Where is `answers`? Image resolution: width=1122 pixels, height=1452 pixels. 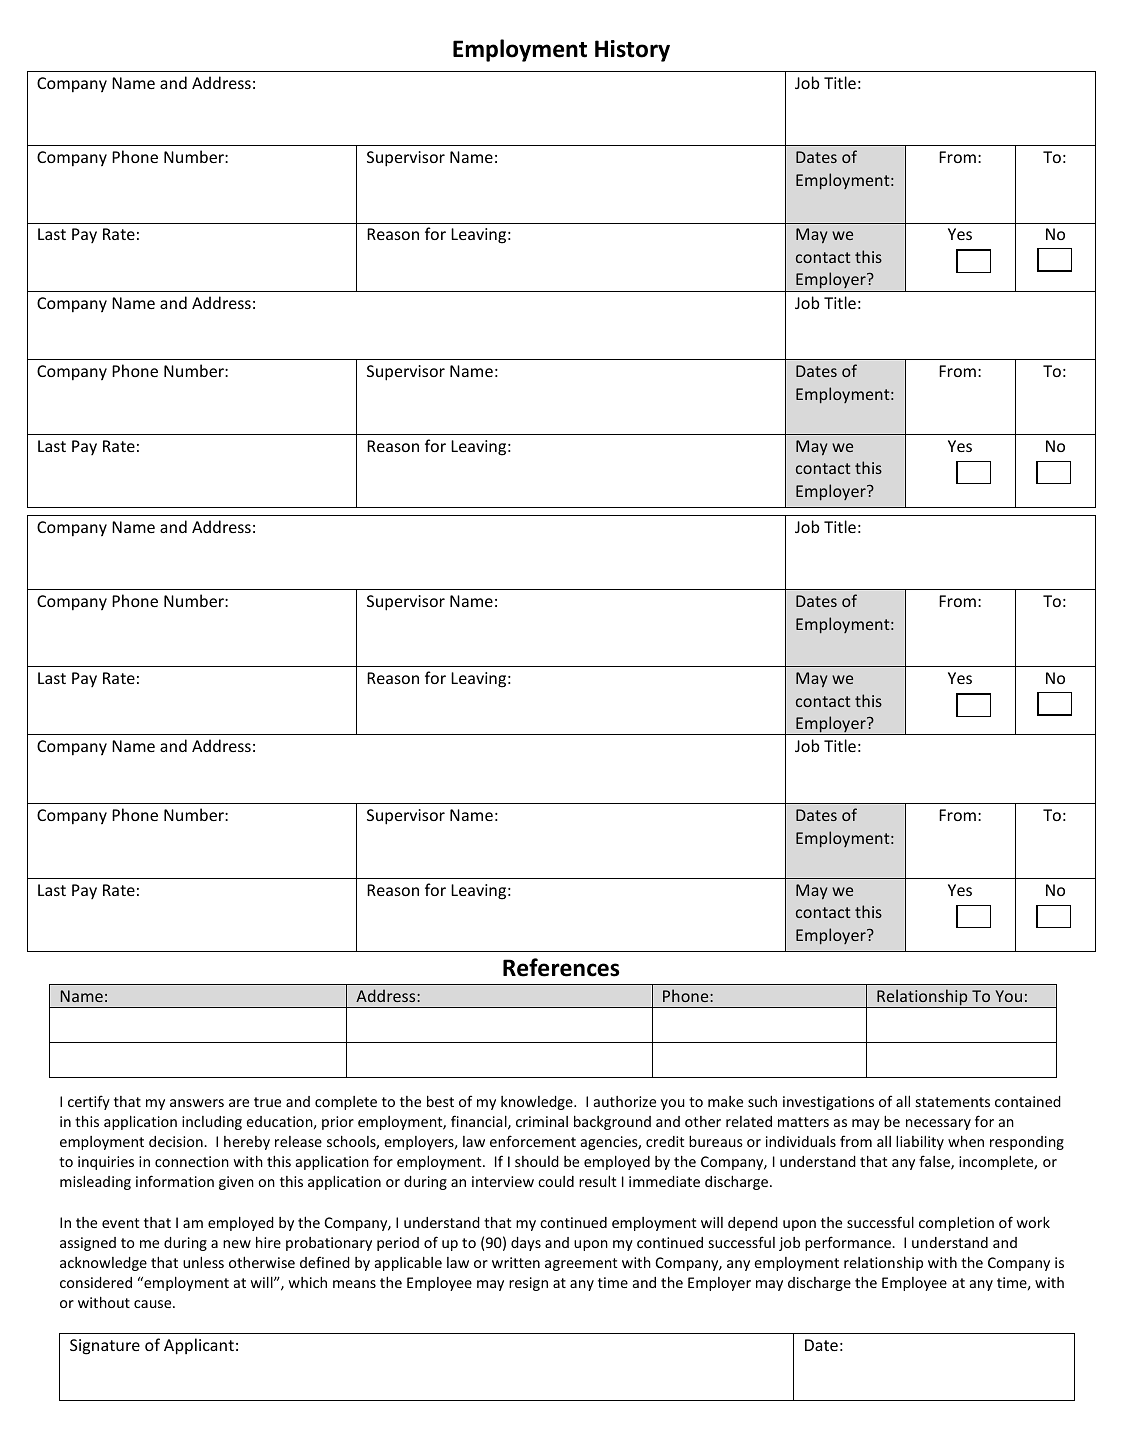 answers is located at coordinates (197, 1103).
